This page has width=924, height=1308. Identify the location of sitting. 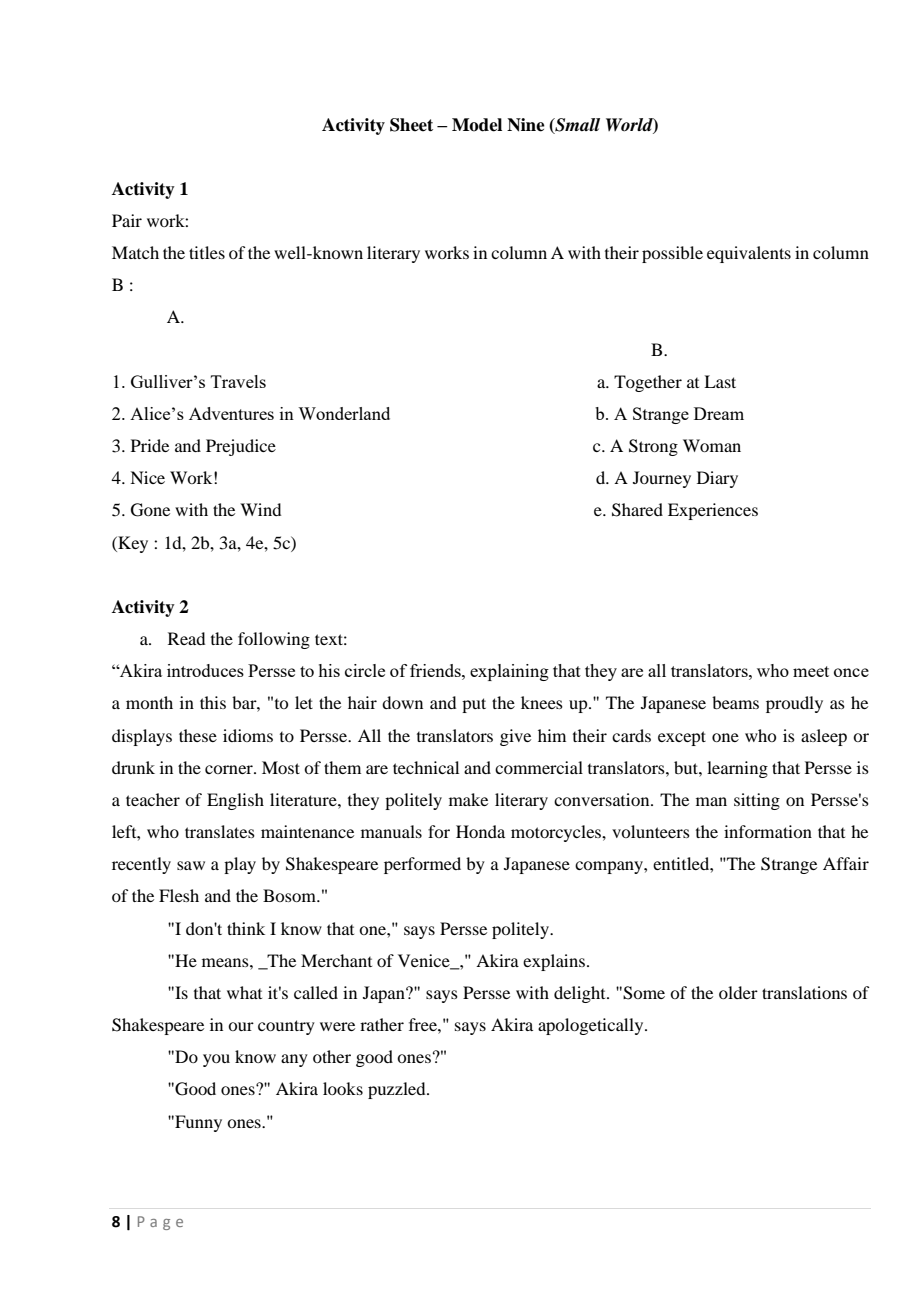
(757, 801).
